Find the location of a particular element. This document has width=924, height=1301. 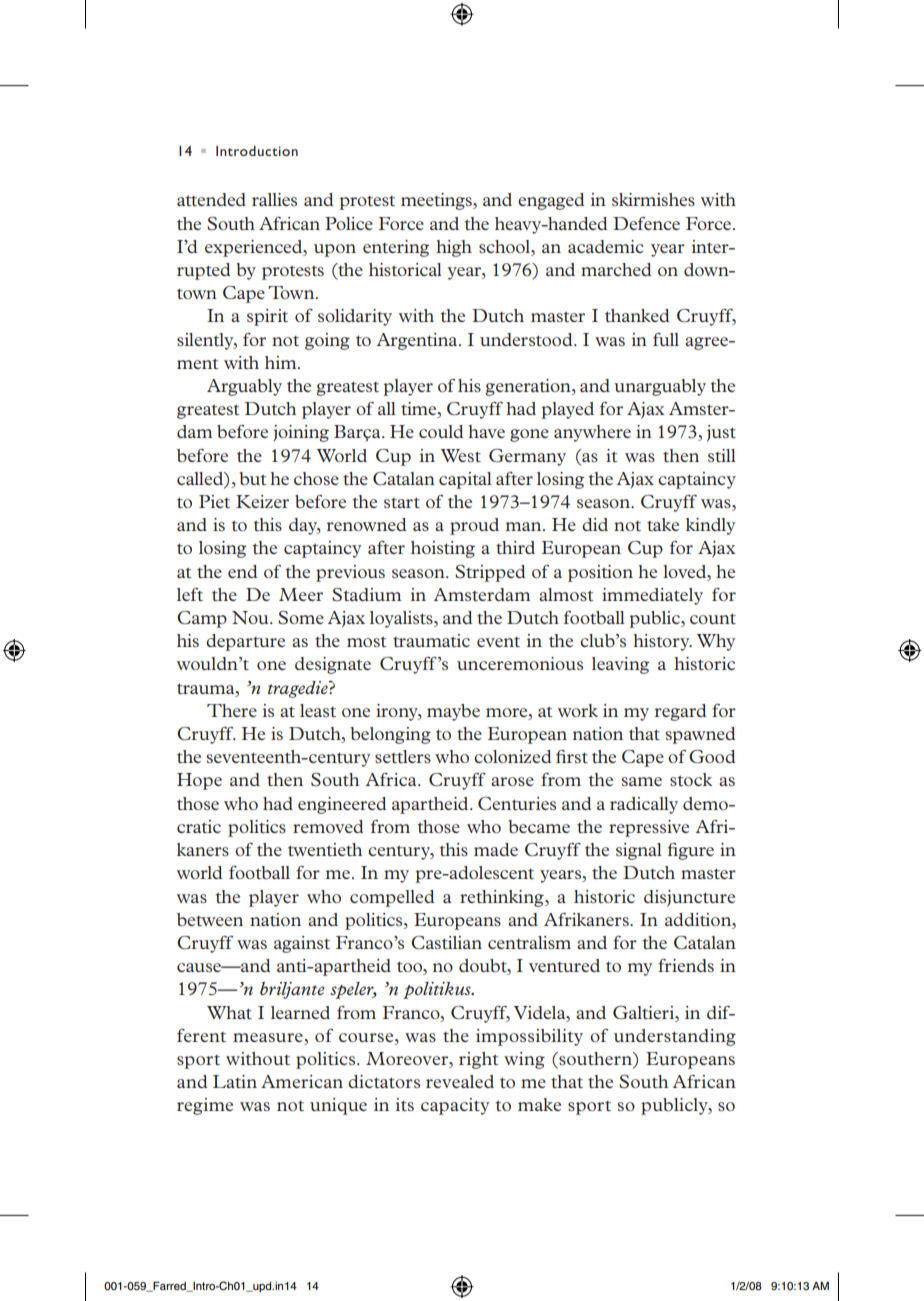

radically is located at coordinates (644, 805).
